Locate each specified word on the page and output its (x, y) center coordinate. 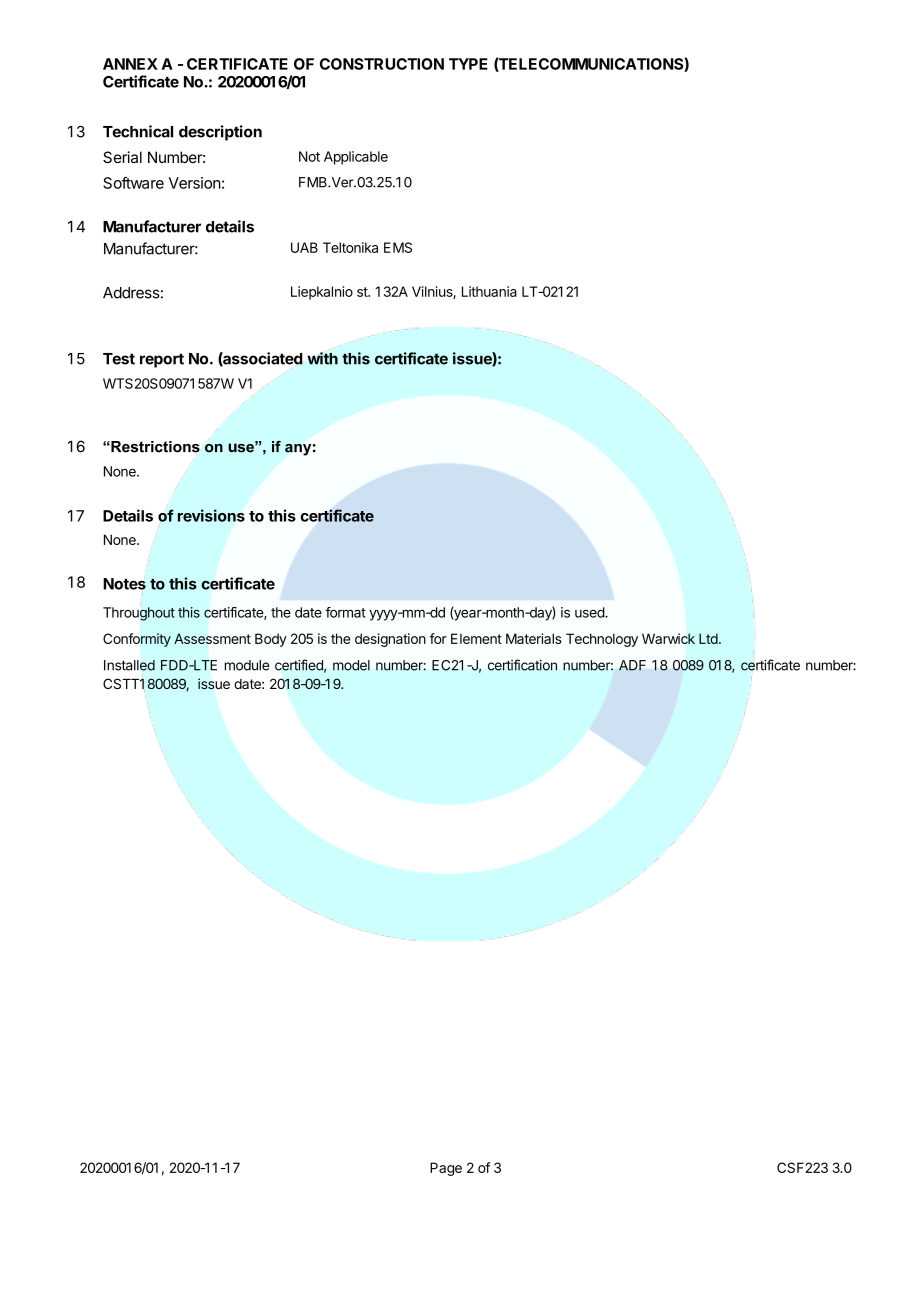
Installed (129, 665)
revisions (211, 515)
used (590, 612)
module (247, 665)
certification (522, 665)
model (351, 665)
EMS (398, 247)
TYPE (468, 64)
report (162, 360)
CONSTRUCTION (382, 64)
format (345, 612)
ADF (632, 665)
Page (446, 1169)
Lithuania (489, 291)
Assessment (212, 638)
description (220, 133)
